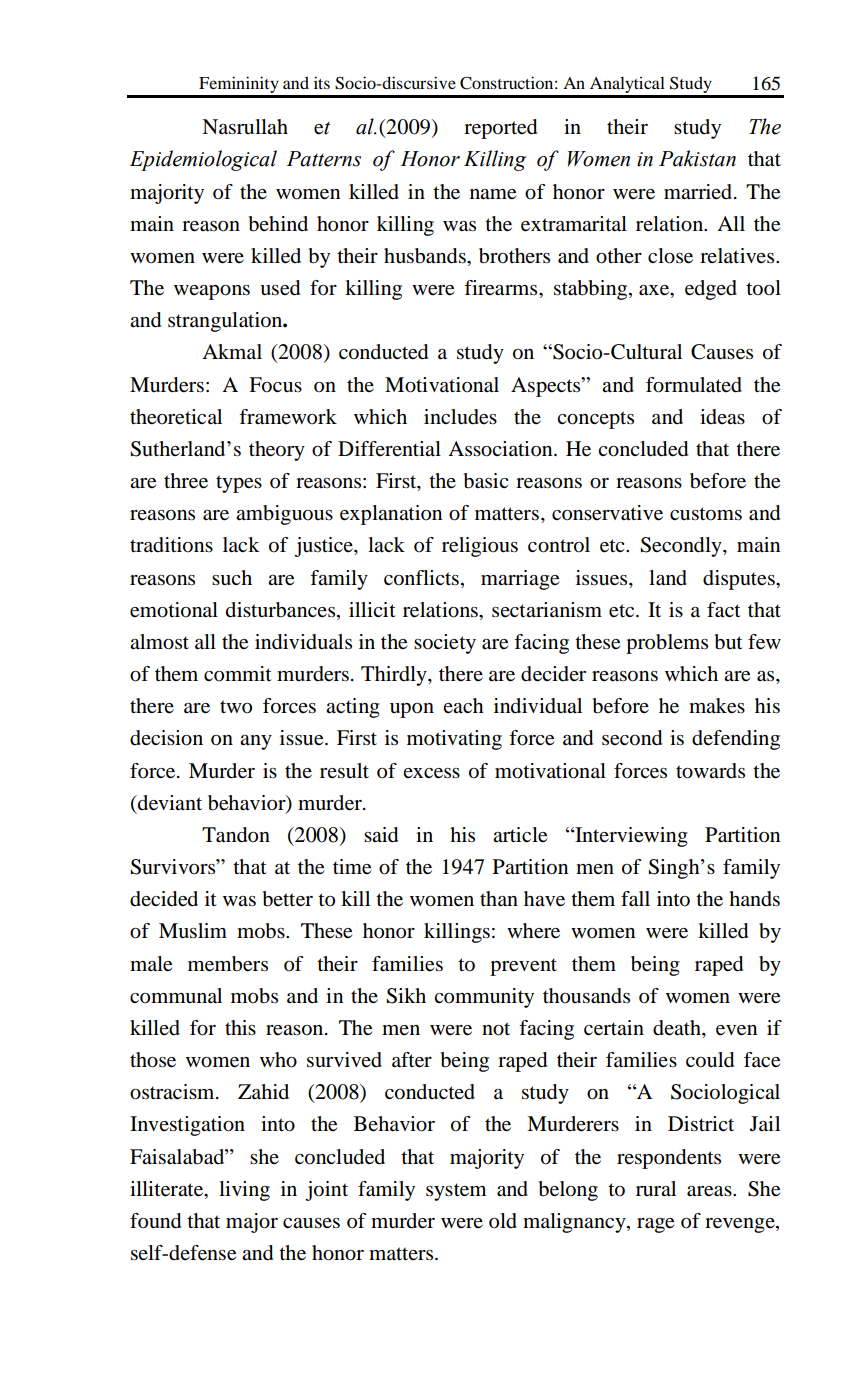 The width and height of the page is (868, 1375). What do you see at coordinates (445, 644) in the page?
I see `society` at bounding box center [445, 644].
